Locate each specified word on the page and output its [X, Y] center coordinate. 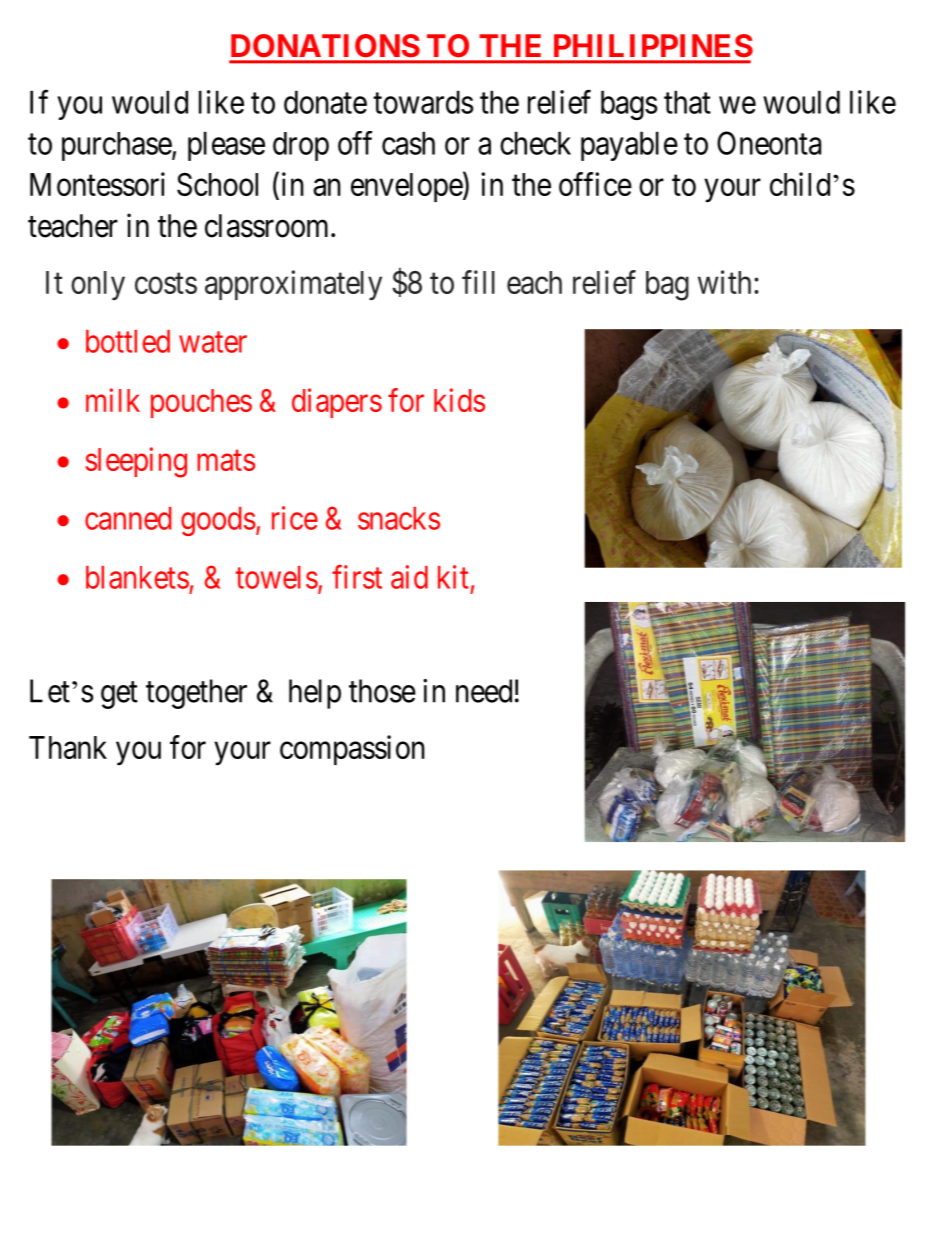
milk [113, 400]
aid [409, 577]
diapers [337, 403]
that [687, 102]
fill [478, 282]
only [98, 285]
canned [128, 518]
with [724, 282]
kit [453, 577]
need [484, 691]
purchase [117, 146]
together [196, 694]
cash [408, 143]
